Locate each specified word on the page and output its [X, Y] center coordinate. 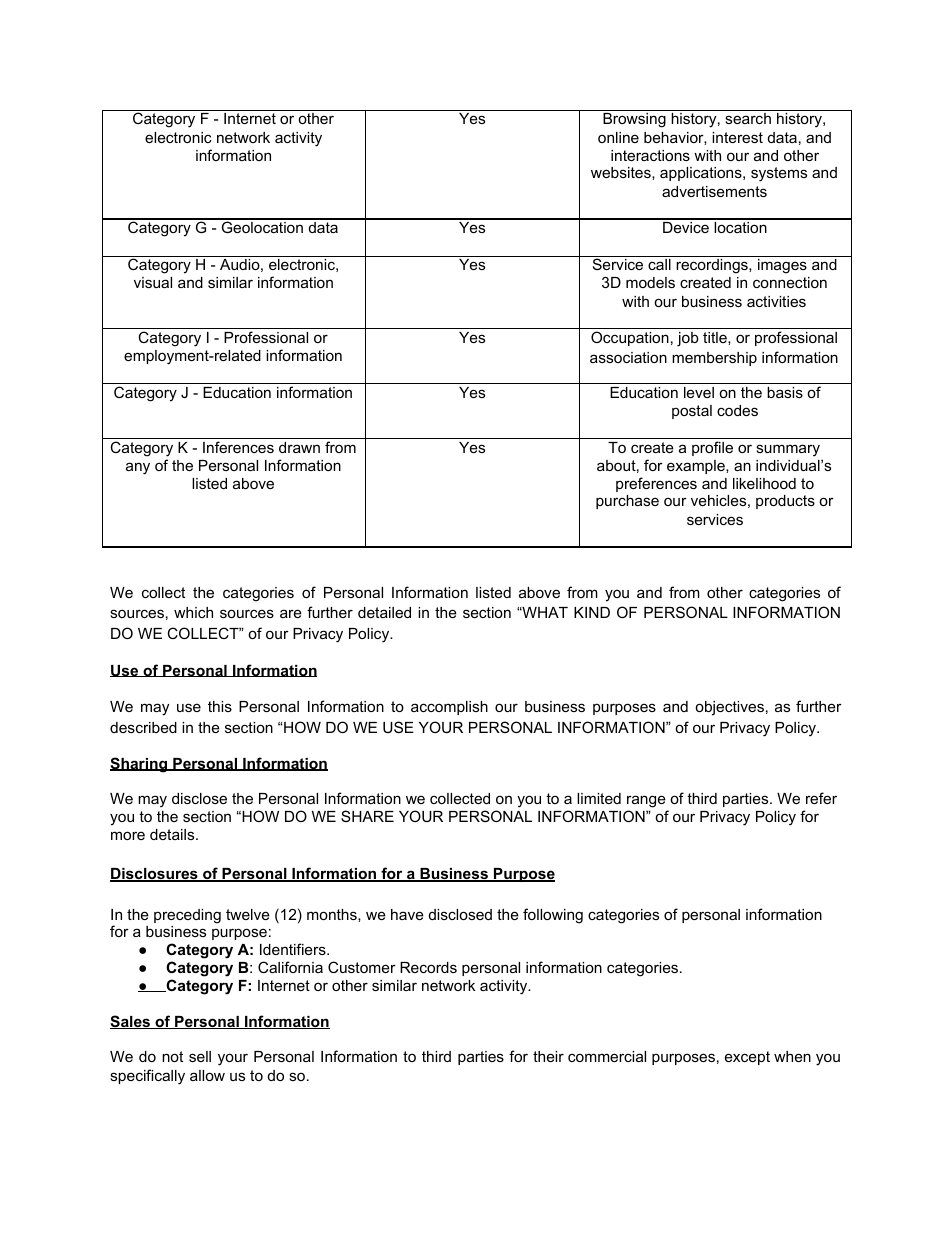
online [618, 137]
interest [737, 137]
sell [200, 1056]
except [747, 1058]
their [548, 1056]
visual [153, 282]
